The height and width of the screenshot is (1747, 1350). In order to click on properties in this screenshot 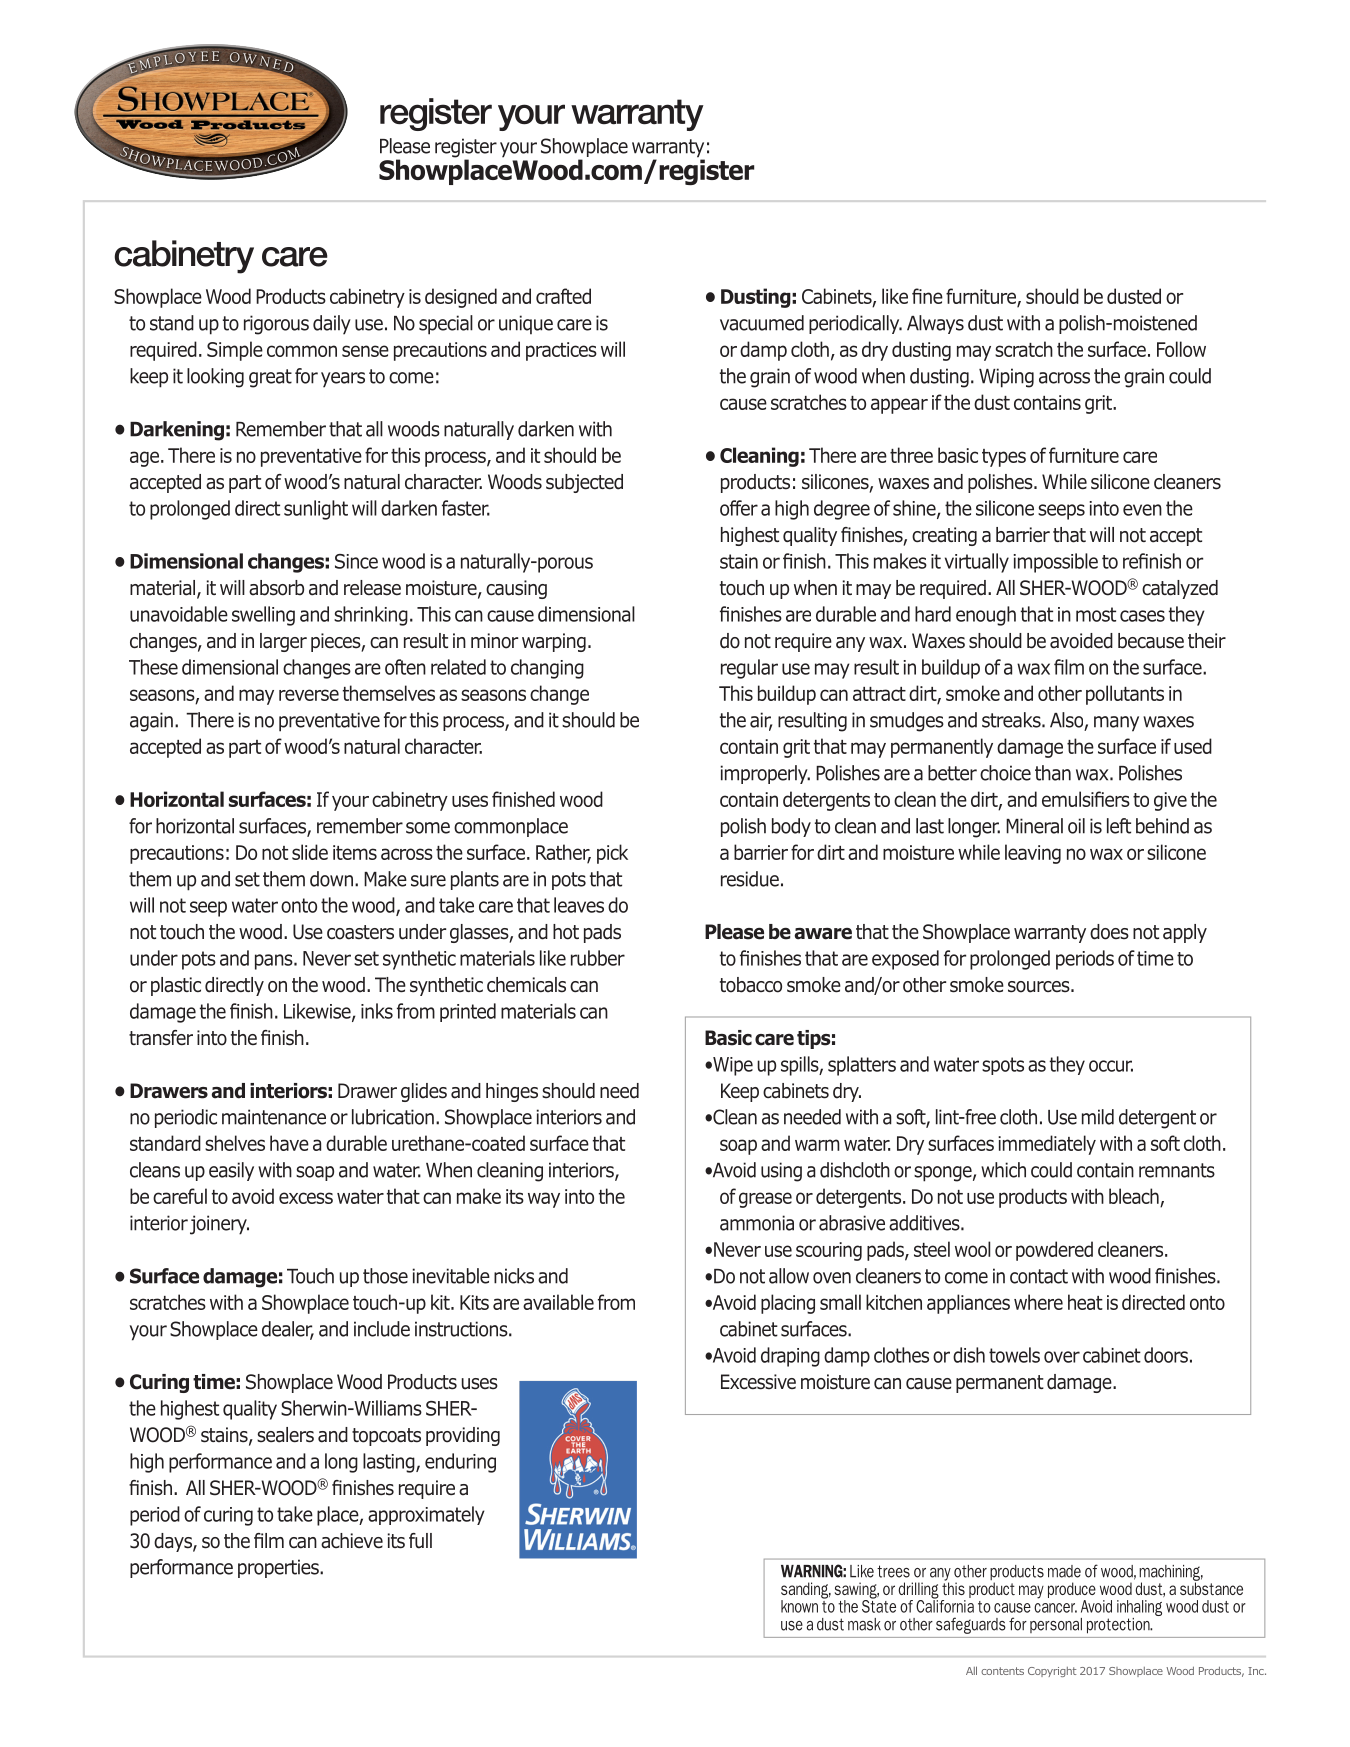, I will do `click(279, 1568)`.
